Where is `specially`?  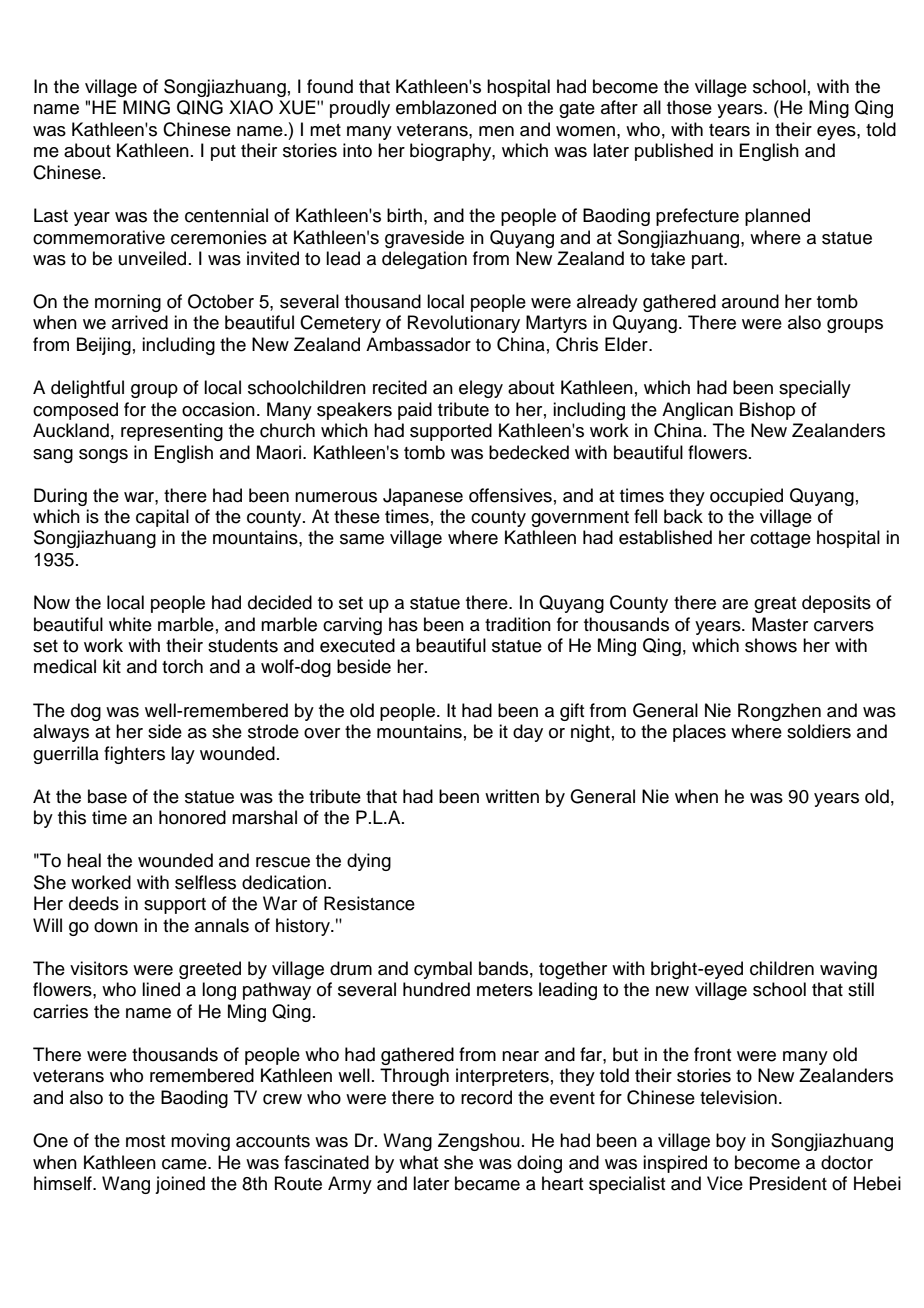
specially is located at coordinates (815, 389).
